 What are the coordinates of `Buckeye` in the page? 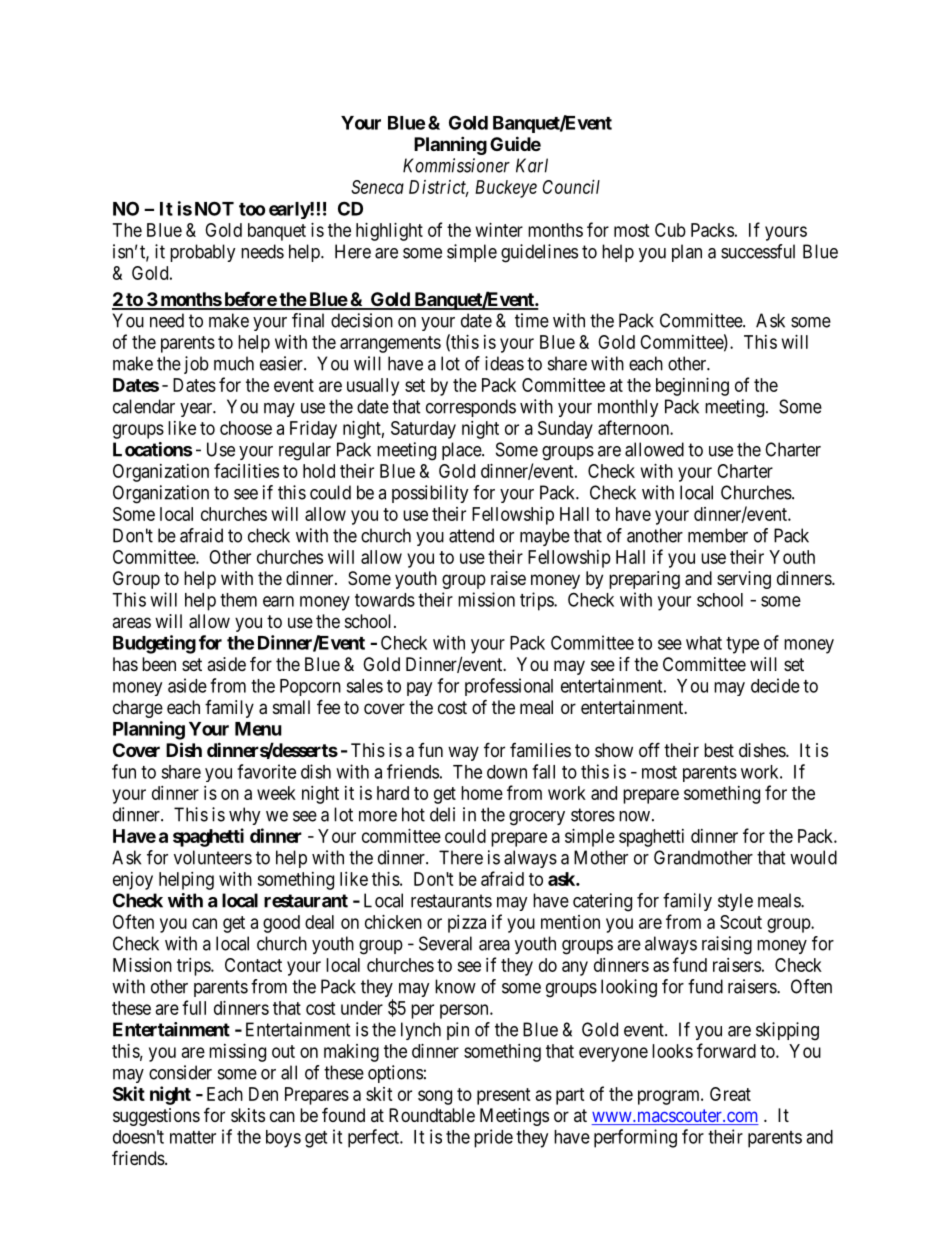 It's located at (506, 189).
